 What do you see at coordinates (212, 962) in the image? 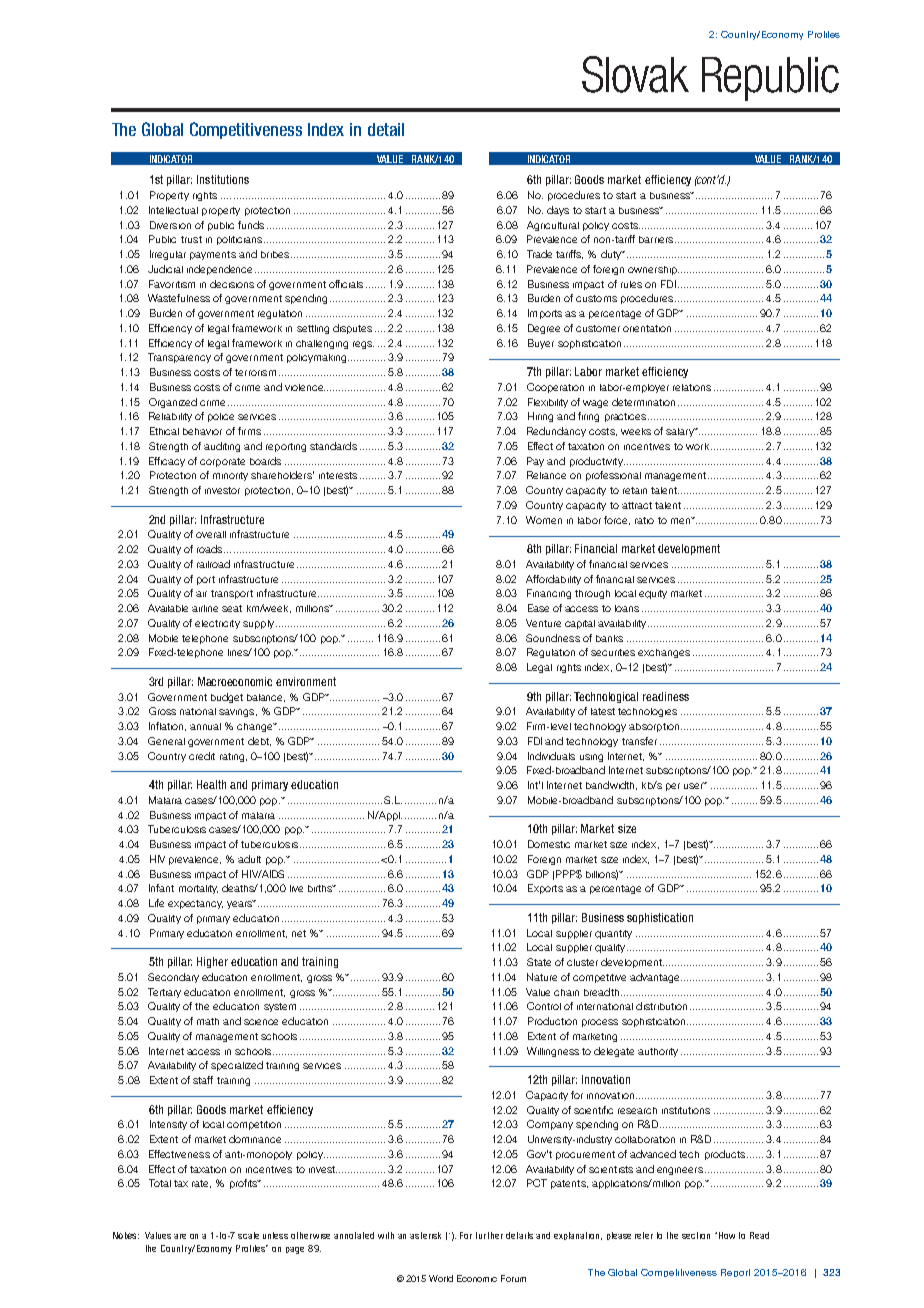
I see `Higher` at bounding box center [212, 962].
